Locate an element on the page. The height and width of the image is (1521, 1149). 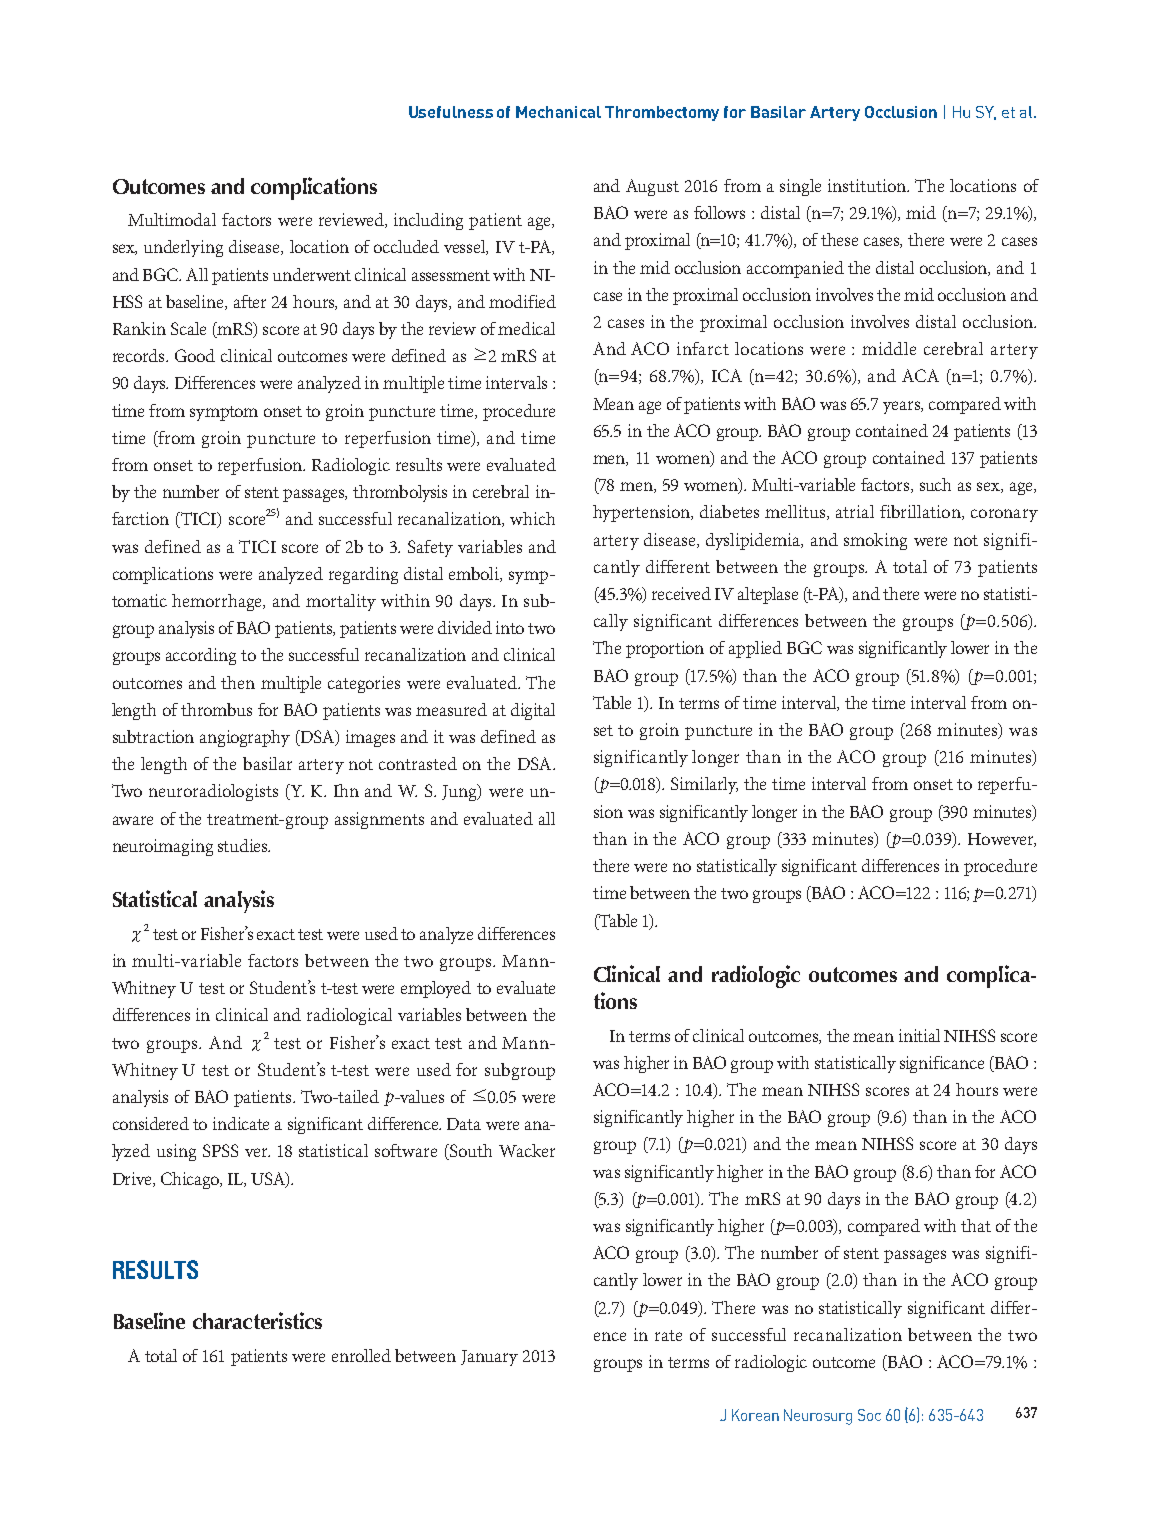
institution is located at coordinates (868, 185).
